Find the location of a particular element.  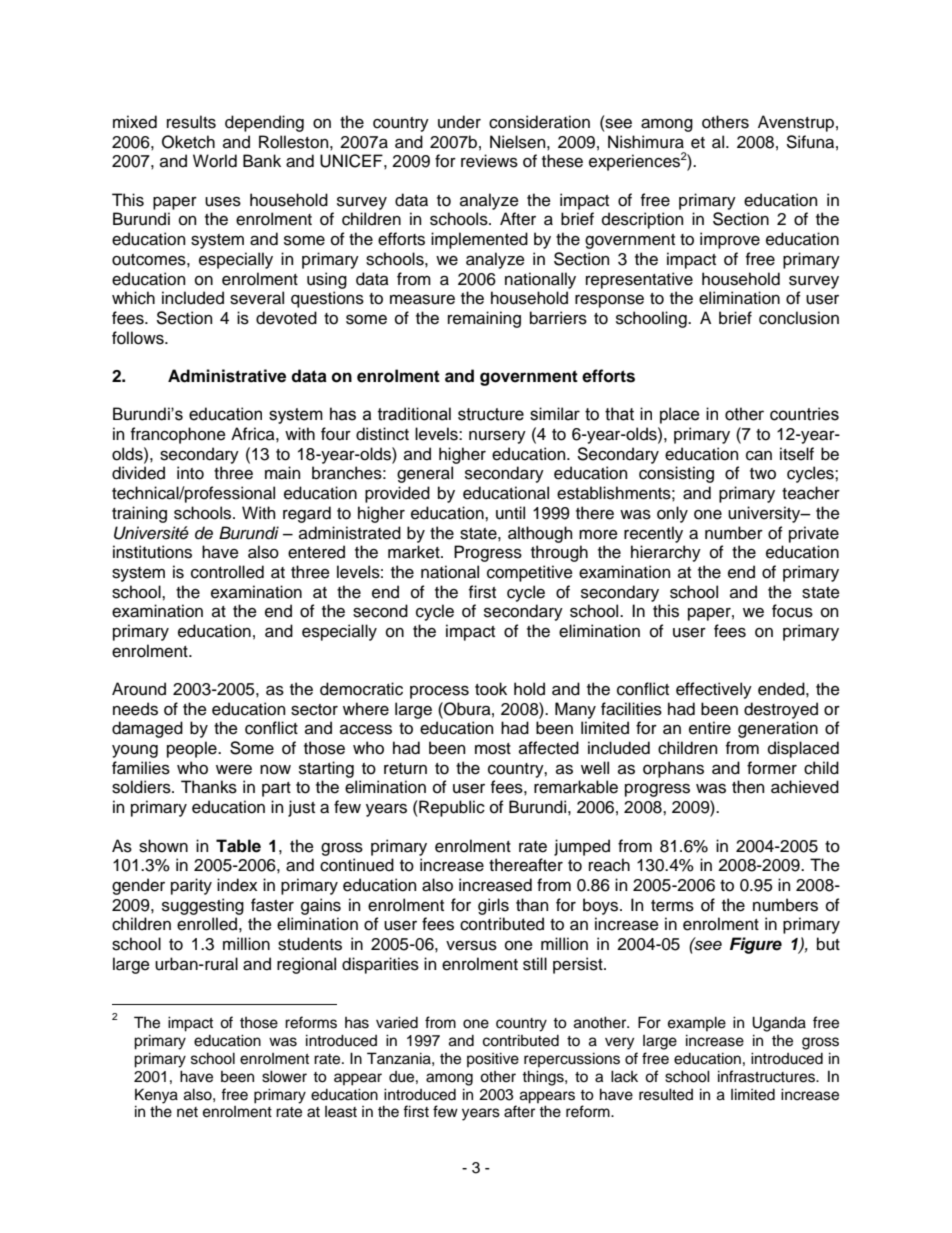

Nishimura is located at coordinates (646, 142).
